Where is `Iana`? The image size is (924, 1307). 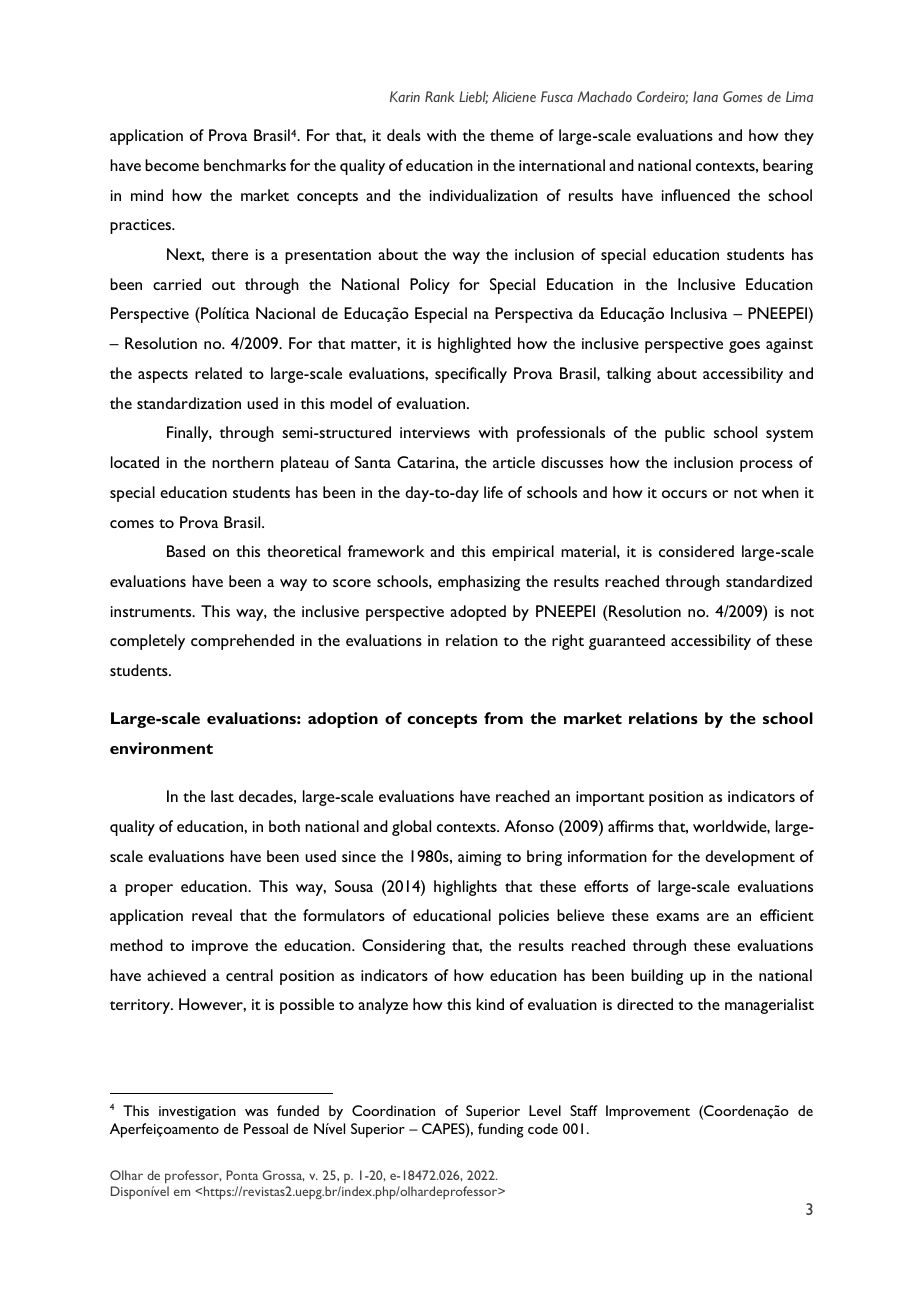 Iana is located at coordinates (705, 96).
